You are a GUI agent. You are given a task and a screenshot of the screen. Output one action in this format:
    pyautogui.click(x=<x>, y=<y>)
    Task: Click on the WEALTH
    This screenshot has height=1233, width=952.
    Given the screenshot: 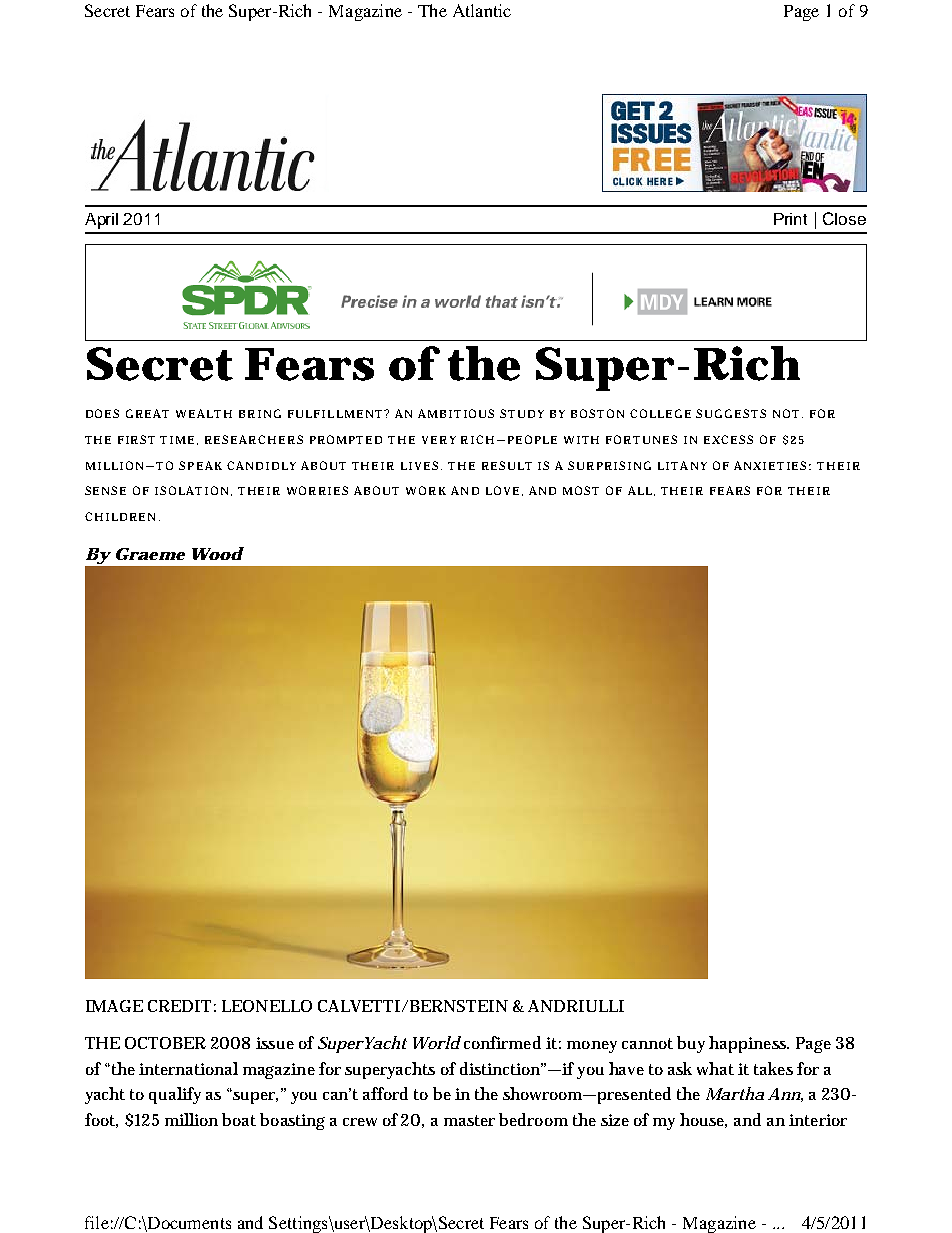 What is the action you would take?
    pyautogui.click(x=204, y=413)
